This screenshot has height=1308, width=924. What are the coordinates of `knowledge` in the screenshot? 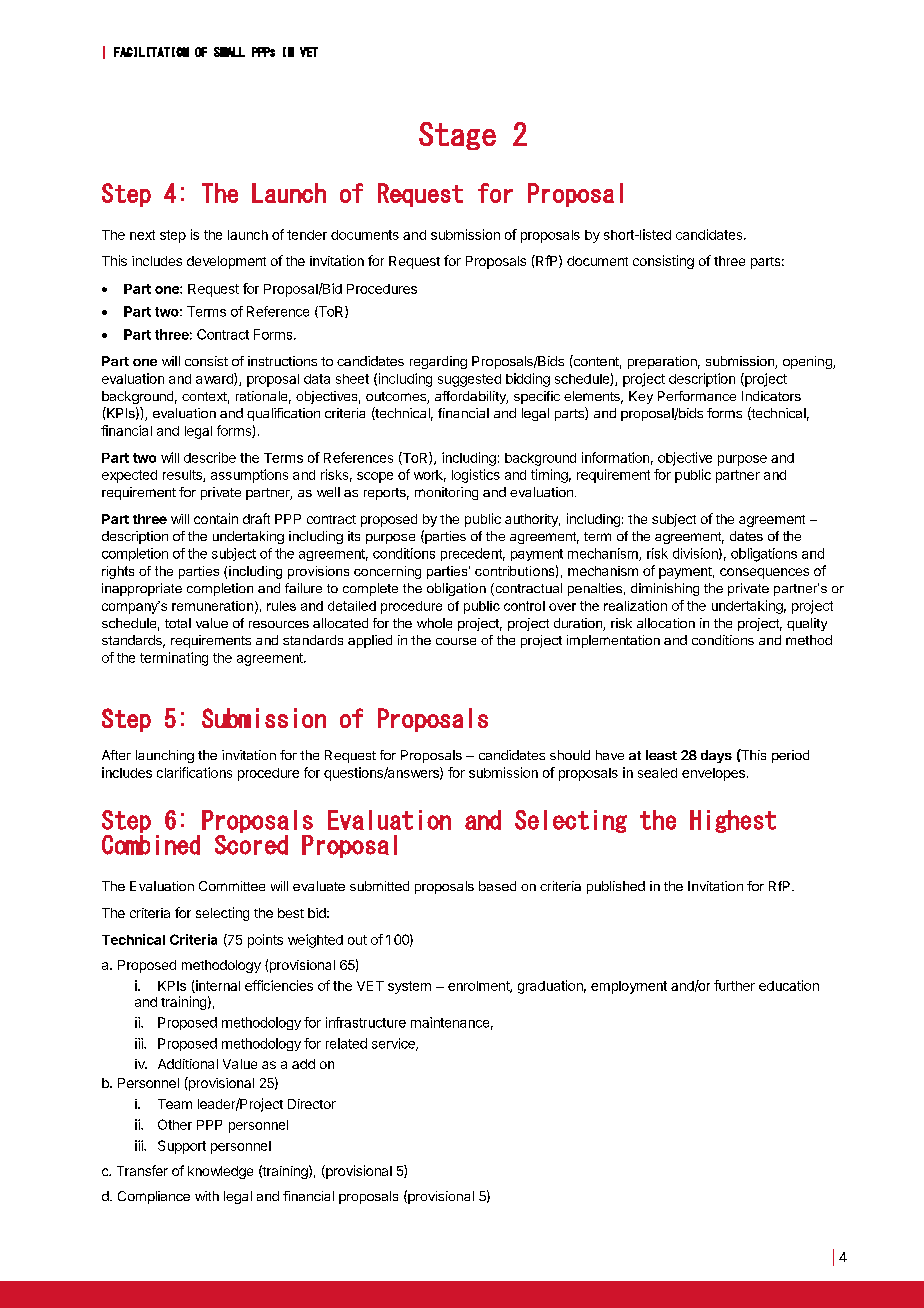 It's located at (220, 1172).
